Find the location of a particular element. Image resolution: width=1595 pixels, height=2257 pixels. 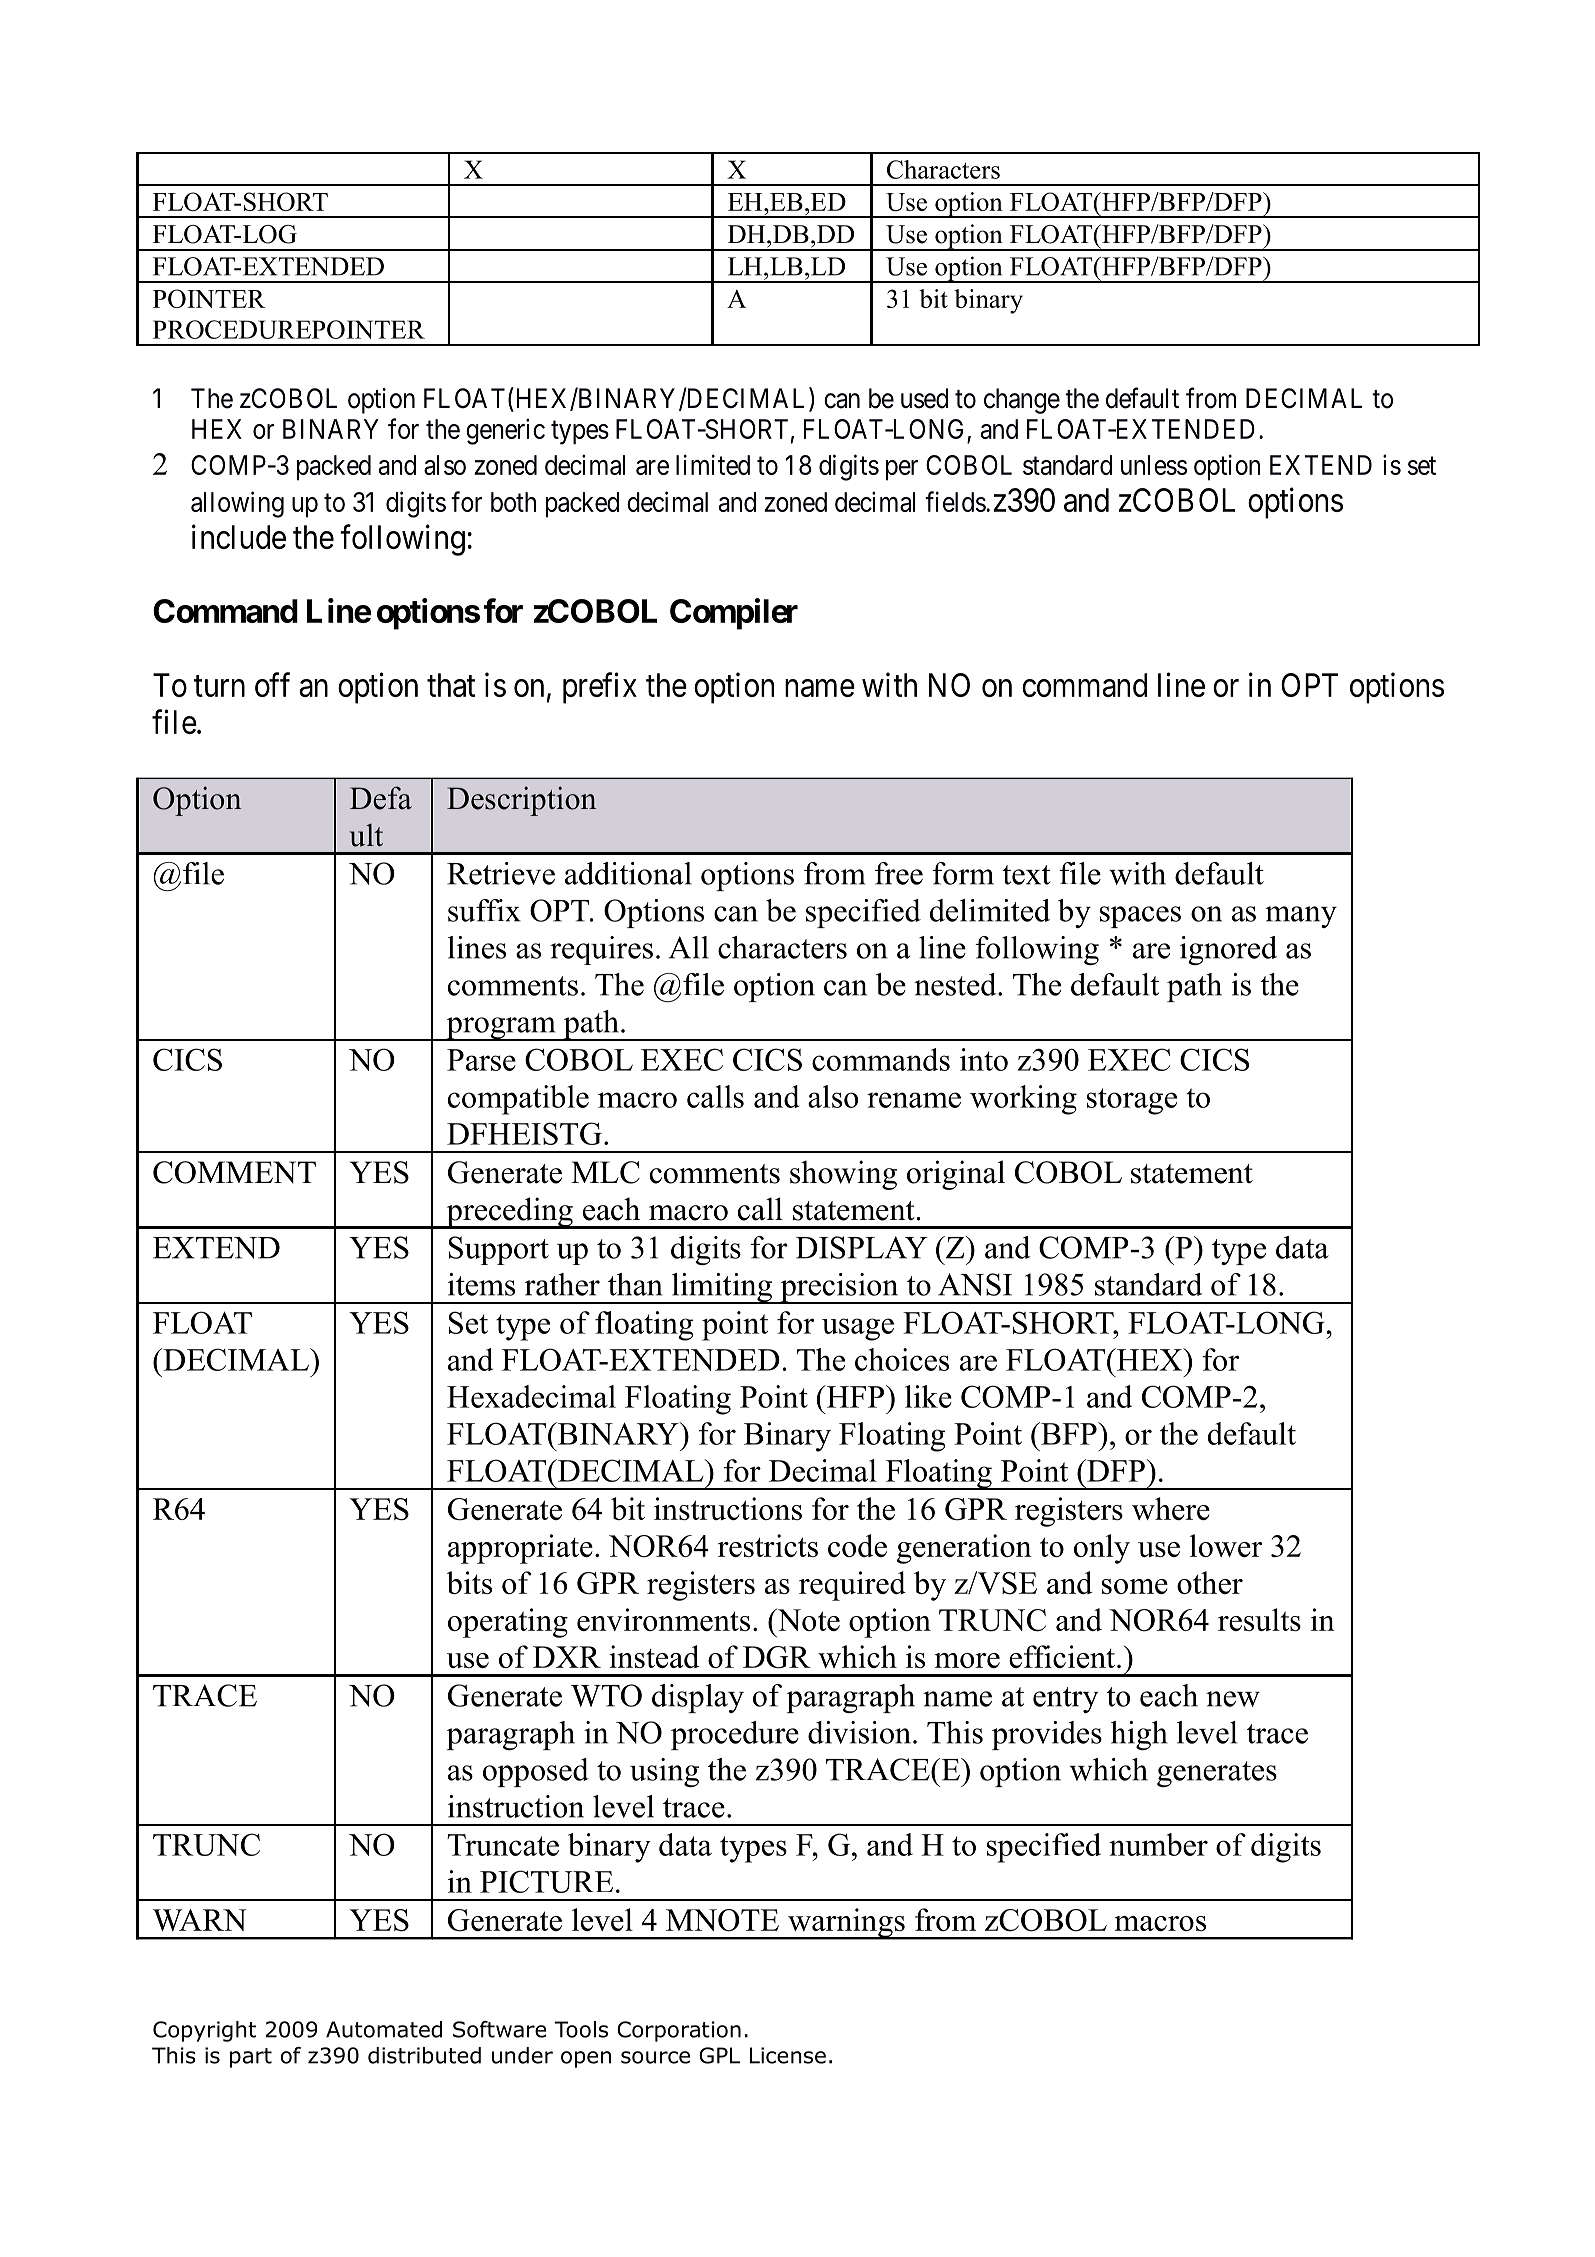

storage is located at coordinates (1132, 1101).
